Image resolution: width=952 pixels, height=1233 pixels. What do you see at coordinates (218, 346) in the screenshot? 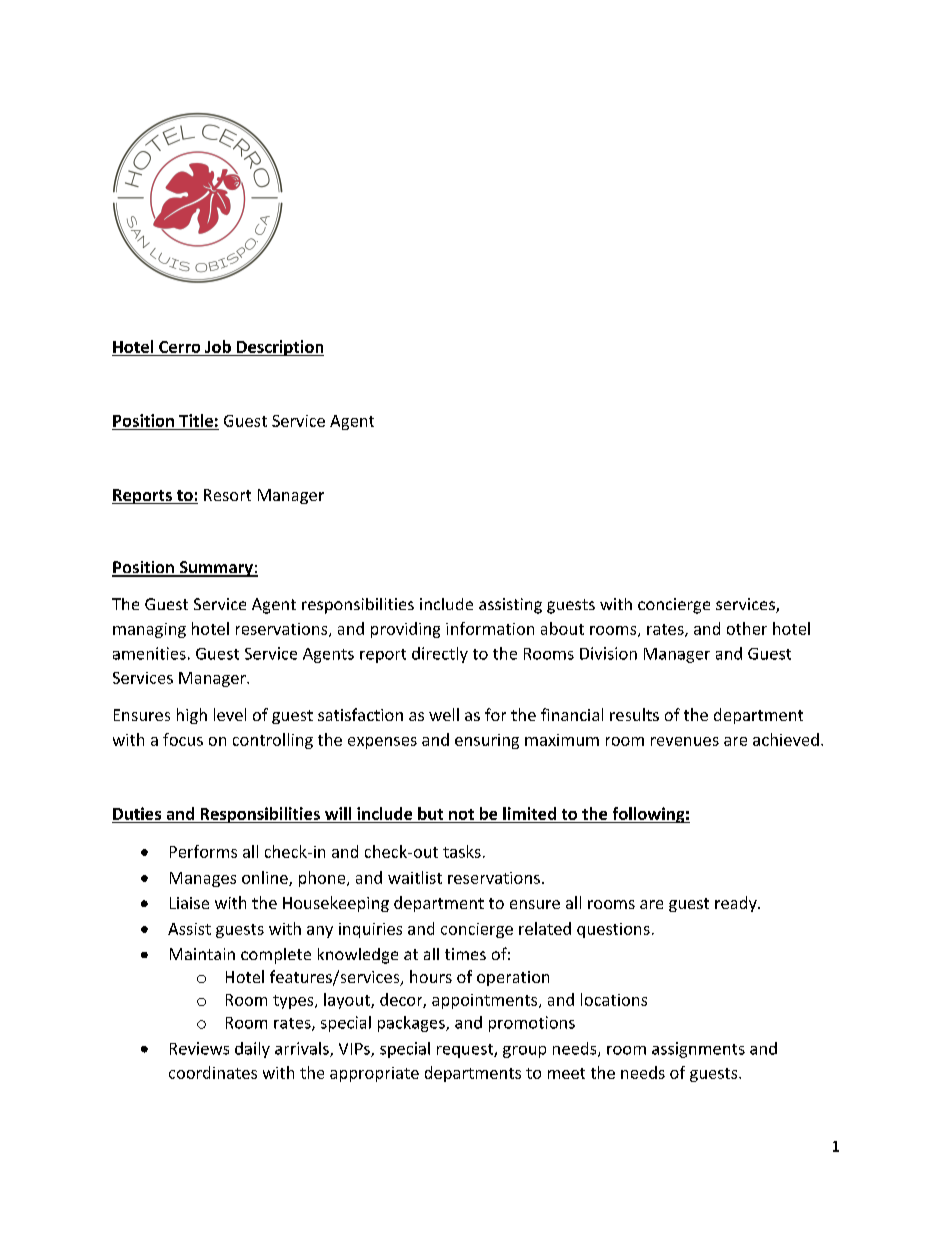
I see `Job` at bounding box center [218, 346].
